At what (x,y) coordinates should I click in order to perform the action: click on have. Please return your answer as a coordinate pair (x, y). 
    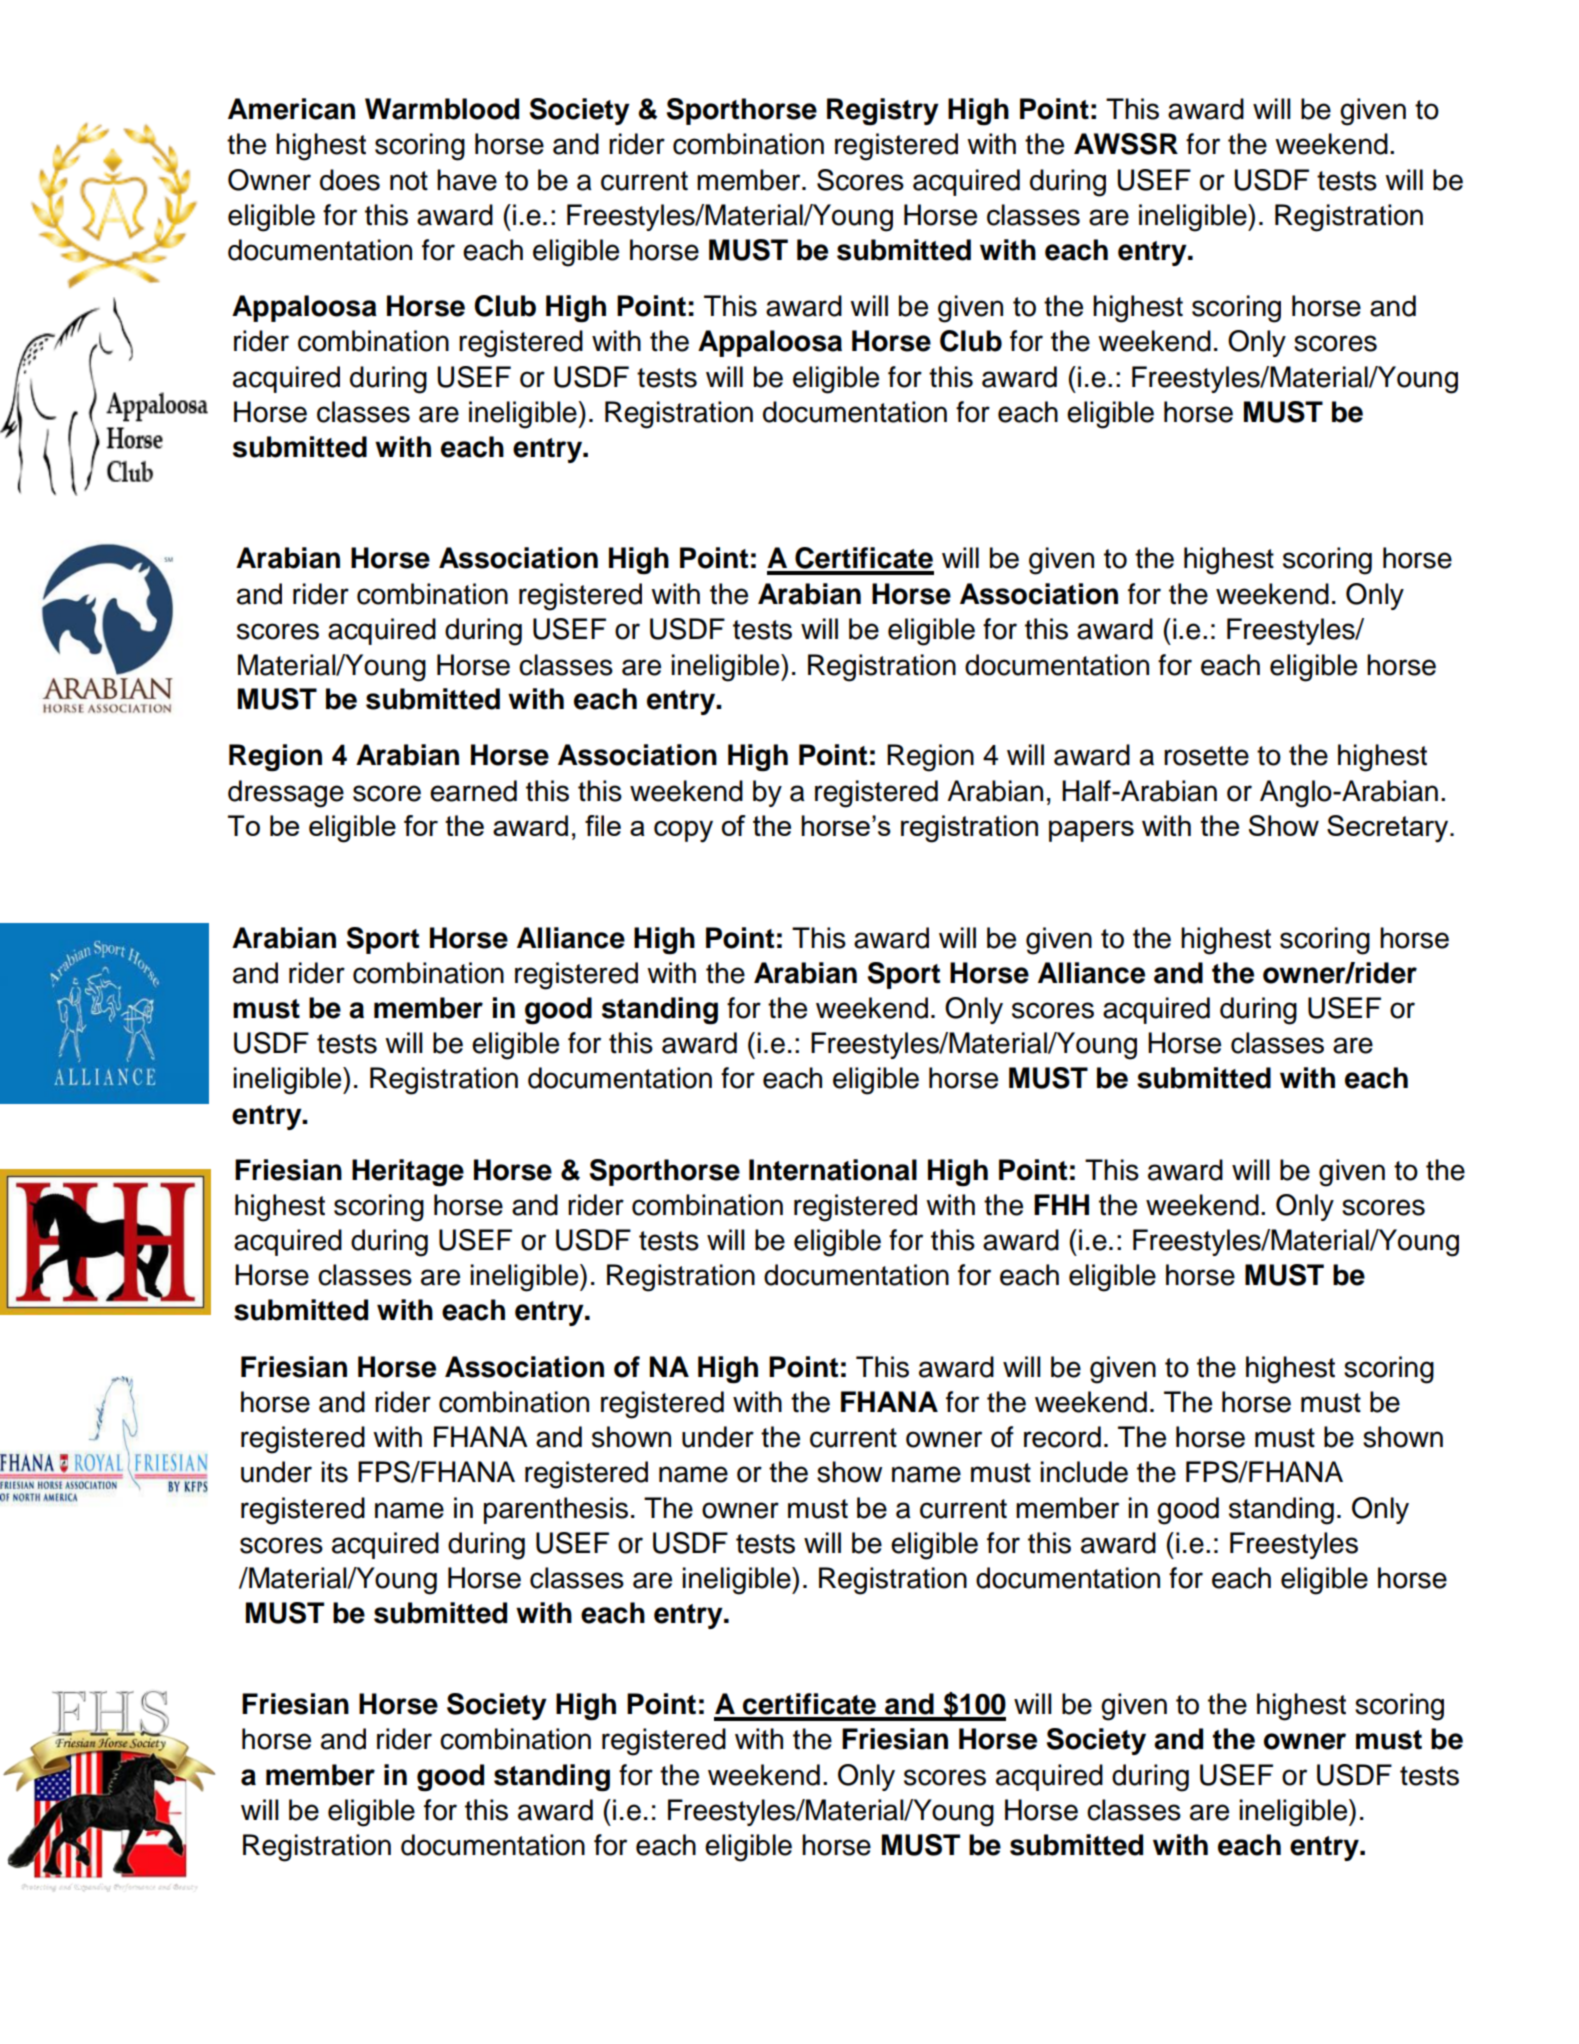
    Looking at the image, I should click on (467, 180).
